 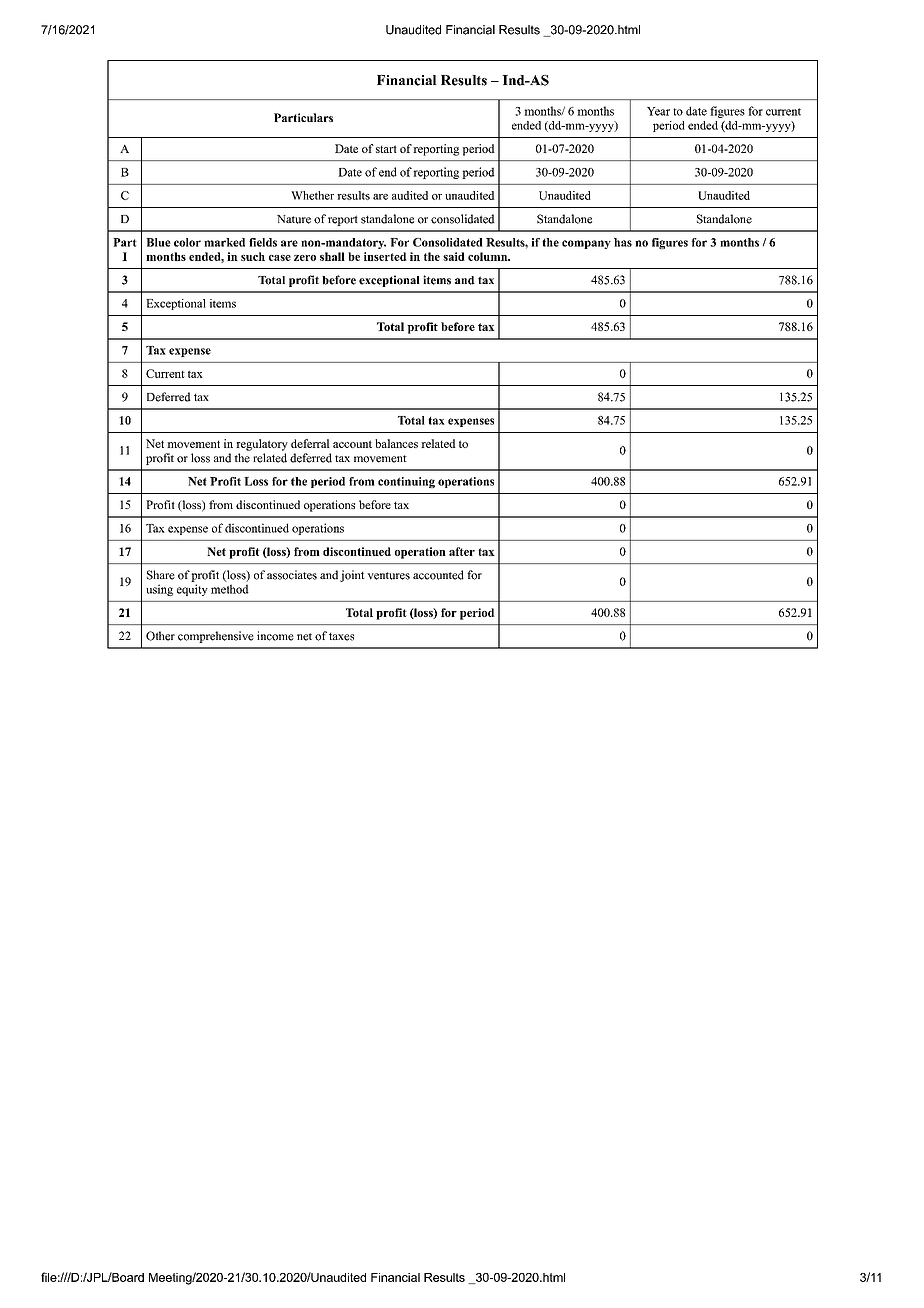 I want to click on inserted, so click(x=385, y=256).
